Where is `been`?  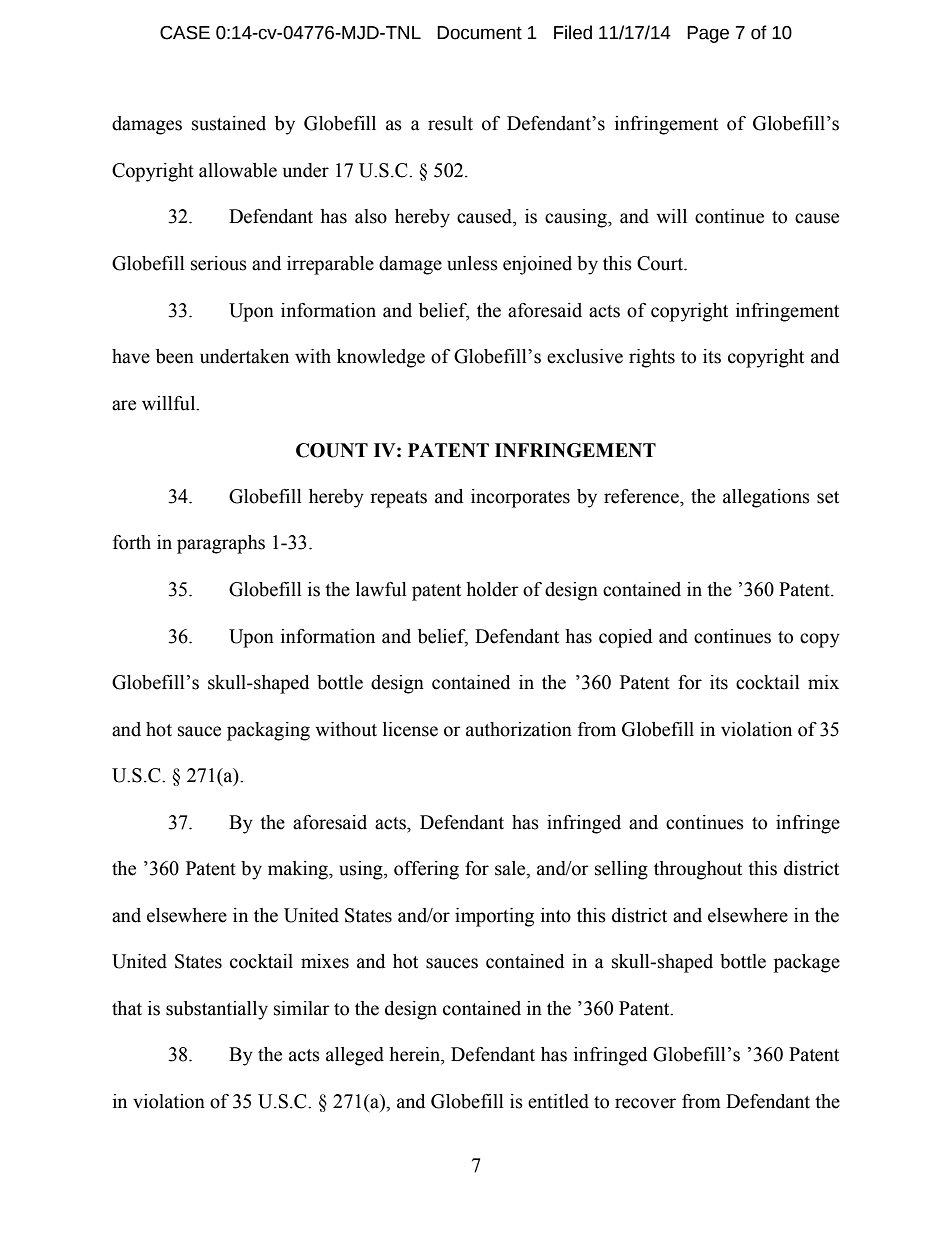 been is located at coordinates (175, 356).
